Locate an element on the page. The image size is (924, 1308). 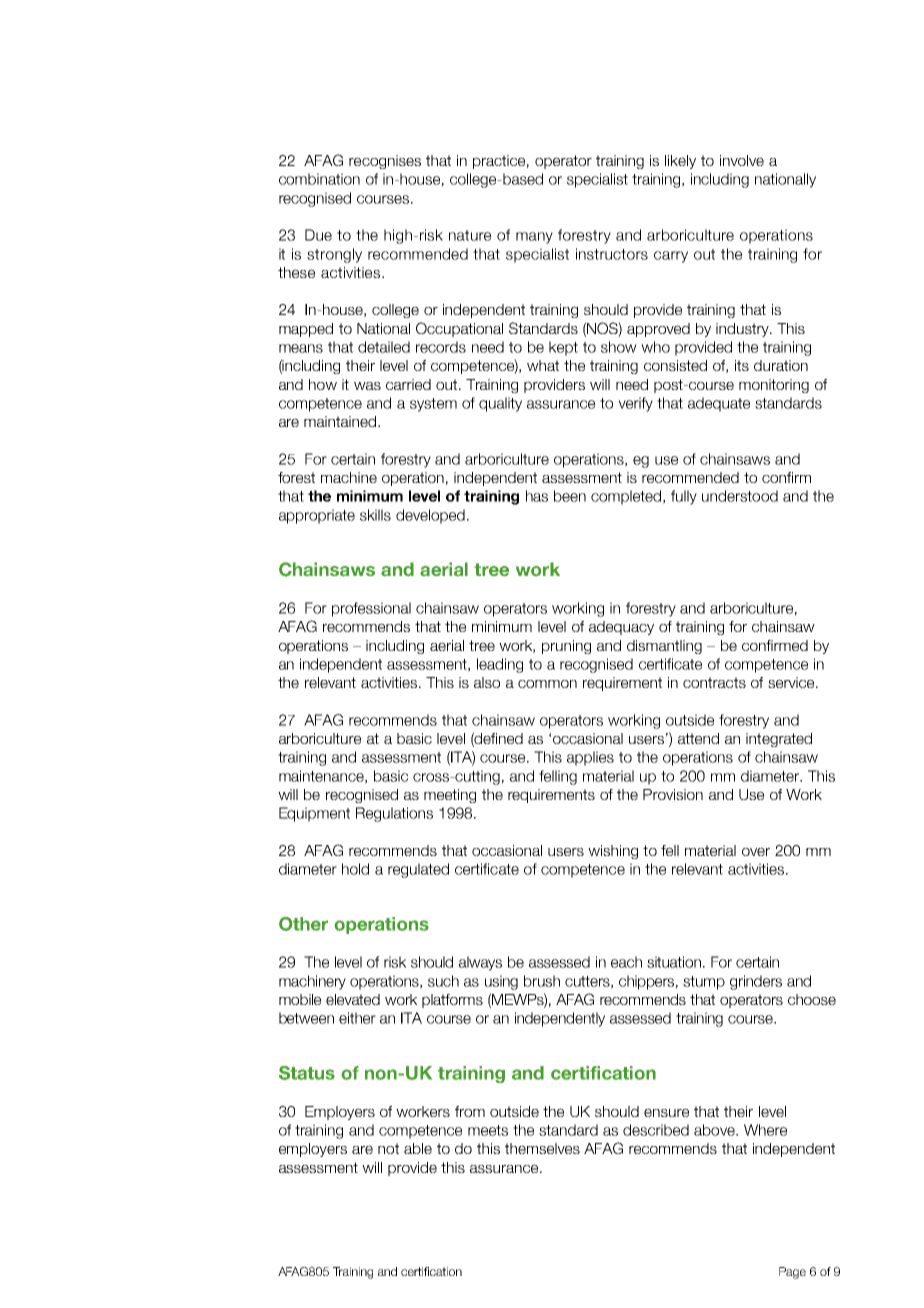
involve is located at coordinates (742, 160).
